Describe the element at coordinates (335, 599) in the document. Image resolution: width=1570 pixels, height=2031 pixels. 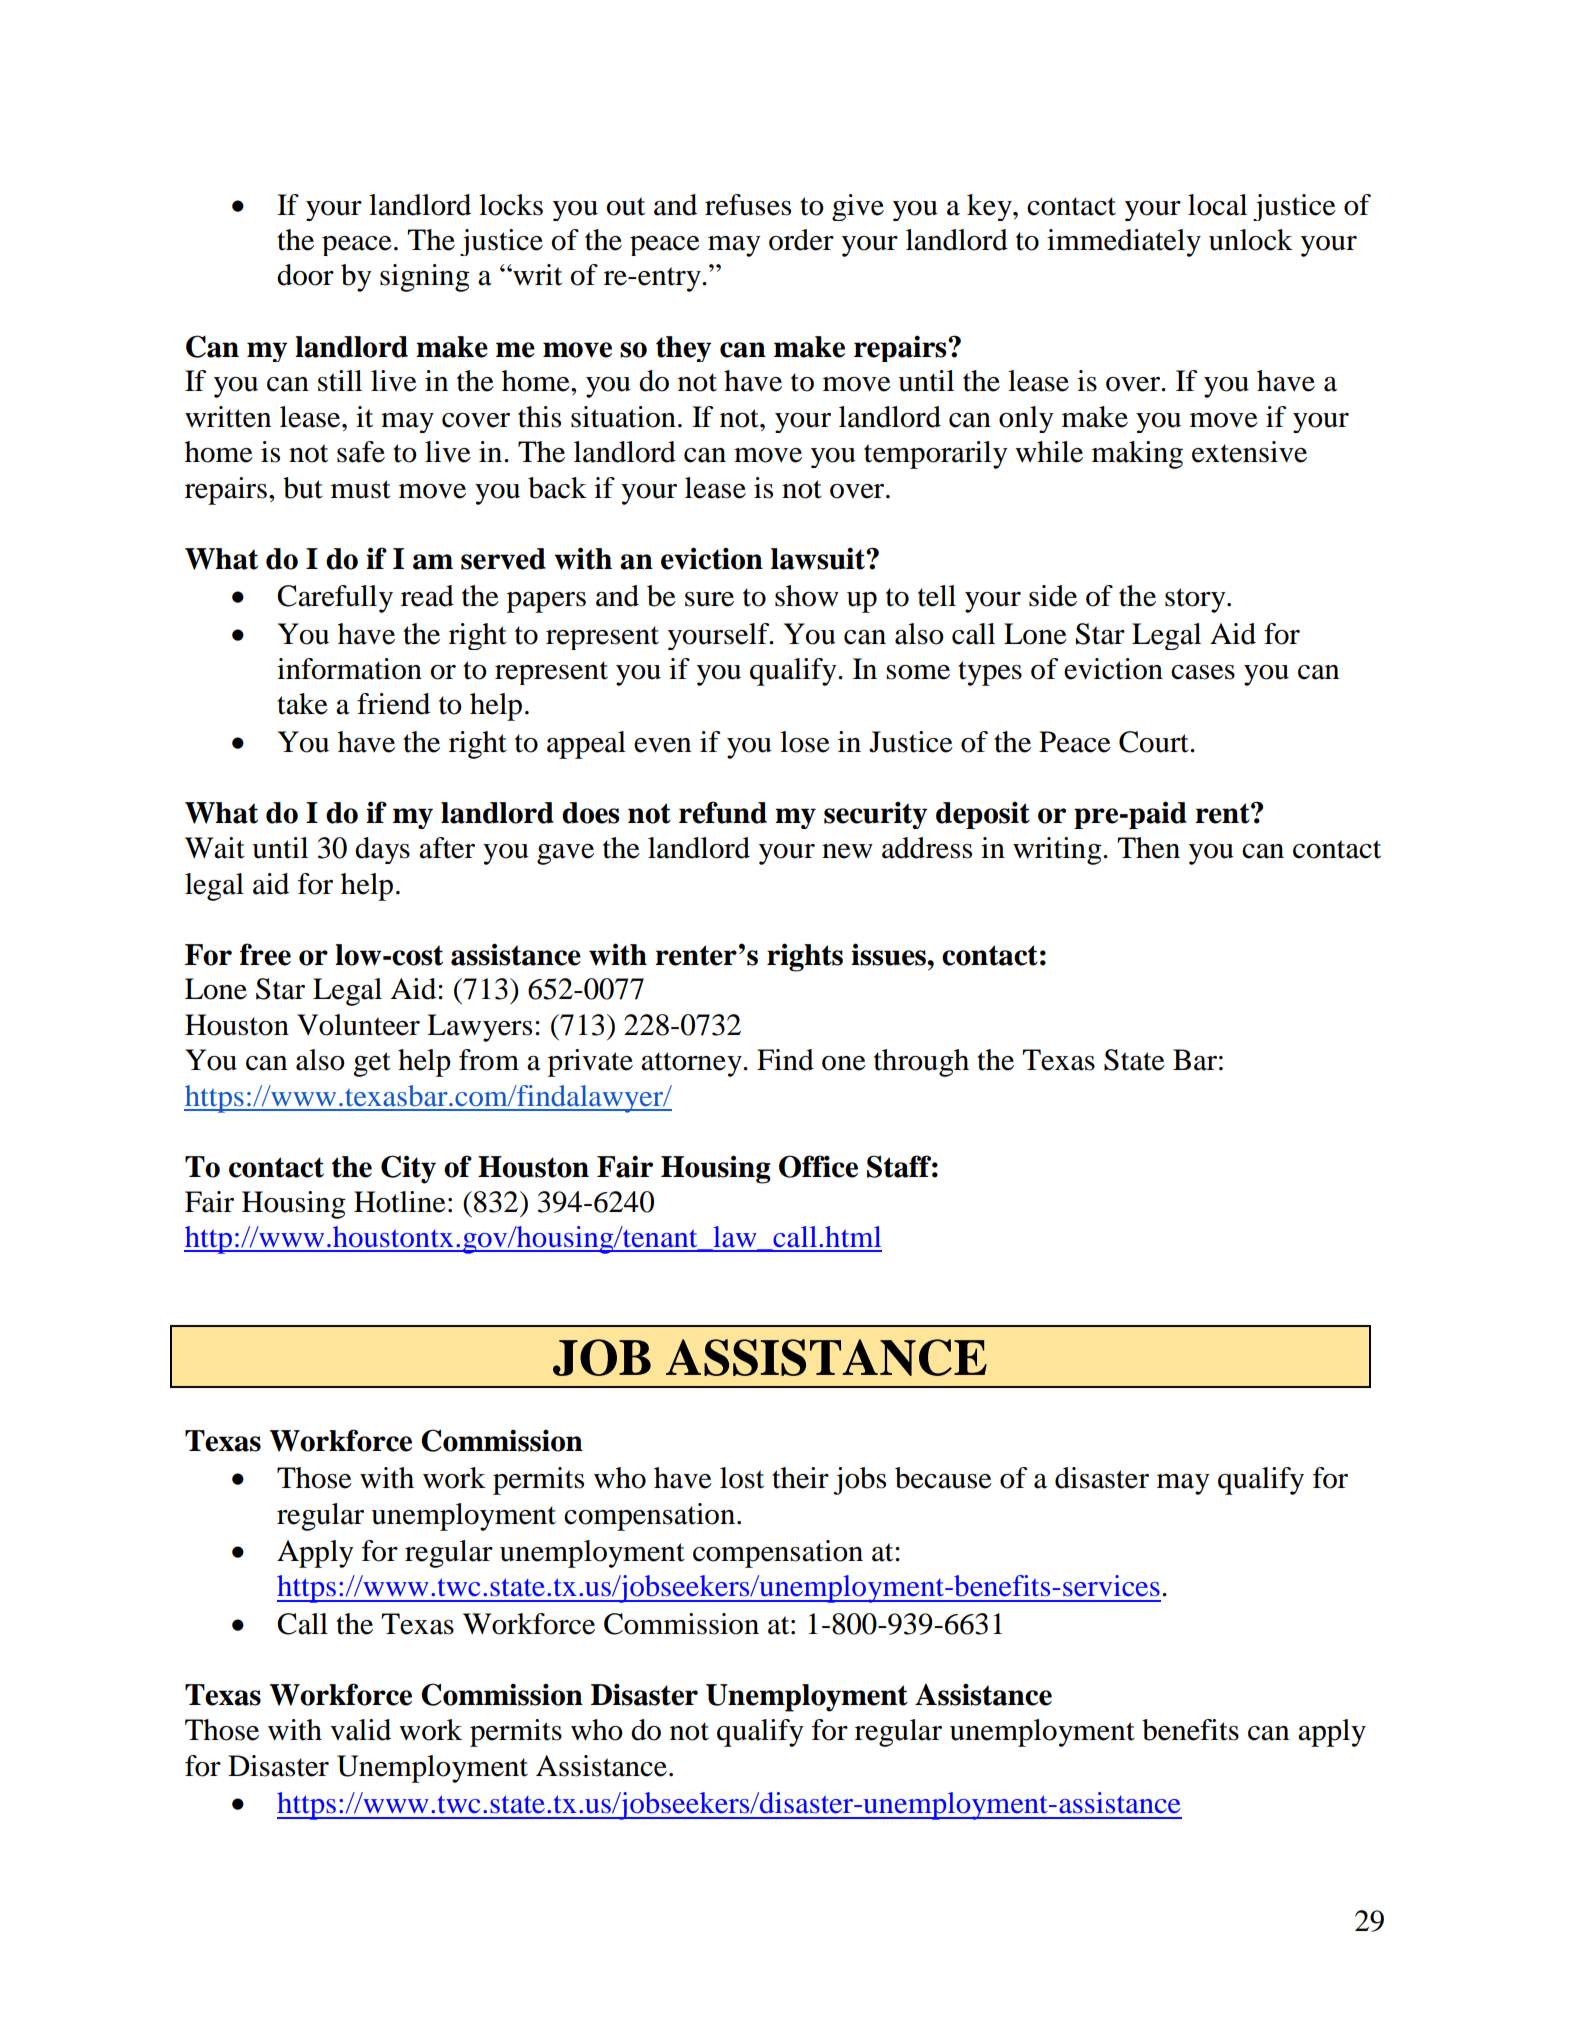
I see `Carefully` at that location.
